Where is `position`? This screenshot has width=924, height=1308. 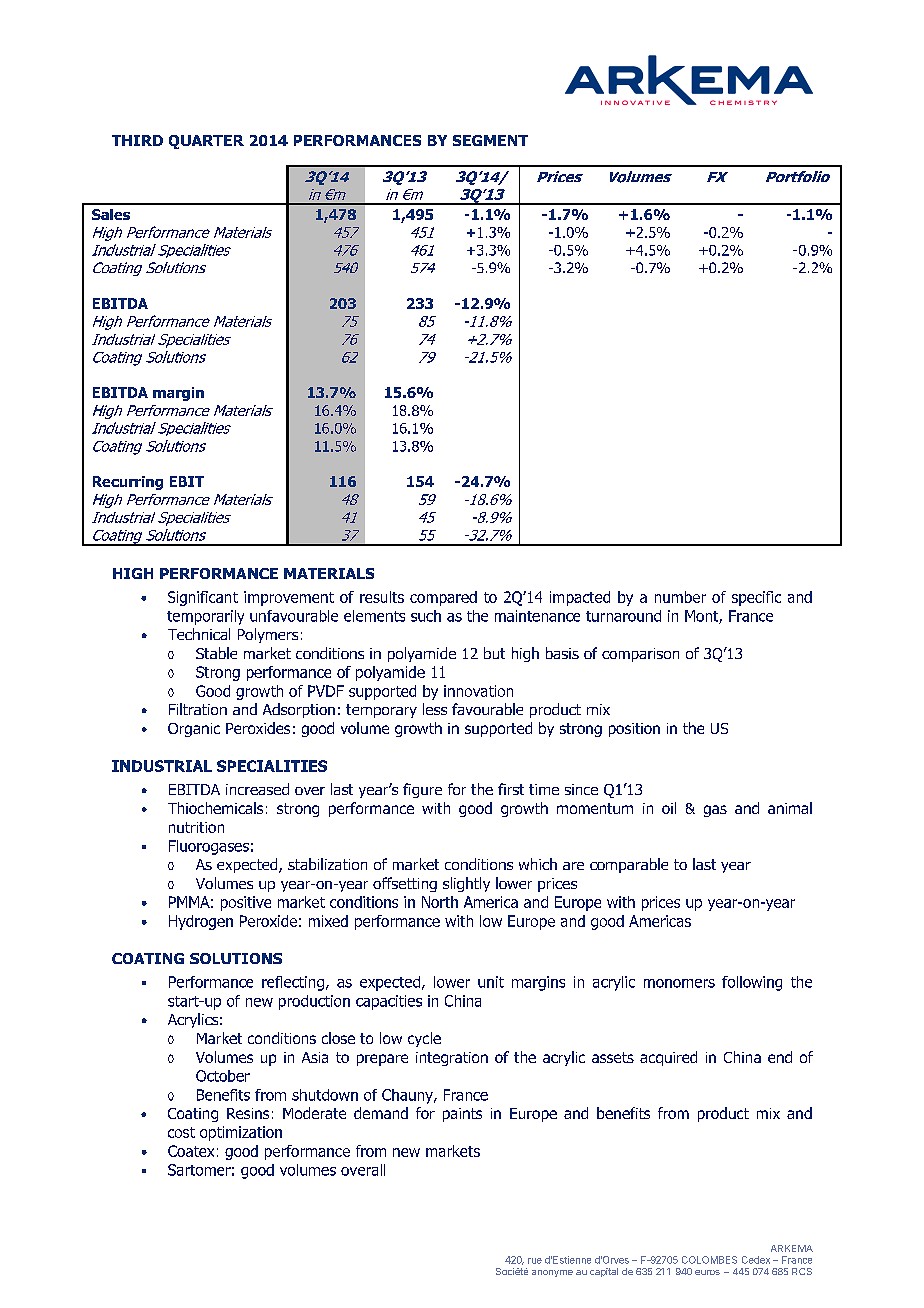
position is located at coordinates (634, 730).
